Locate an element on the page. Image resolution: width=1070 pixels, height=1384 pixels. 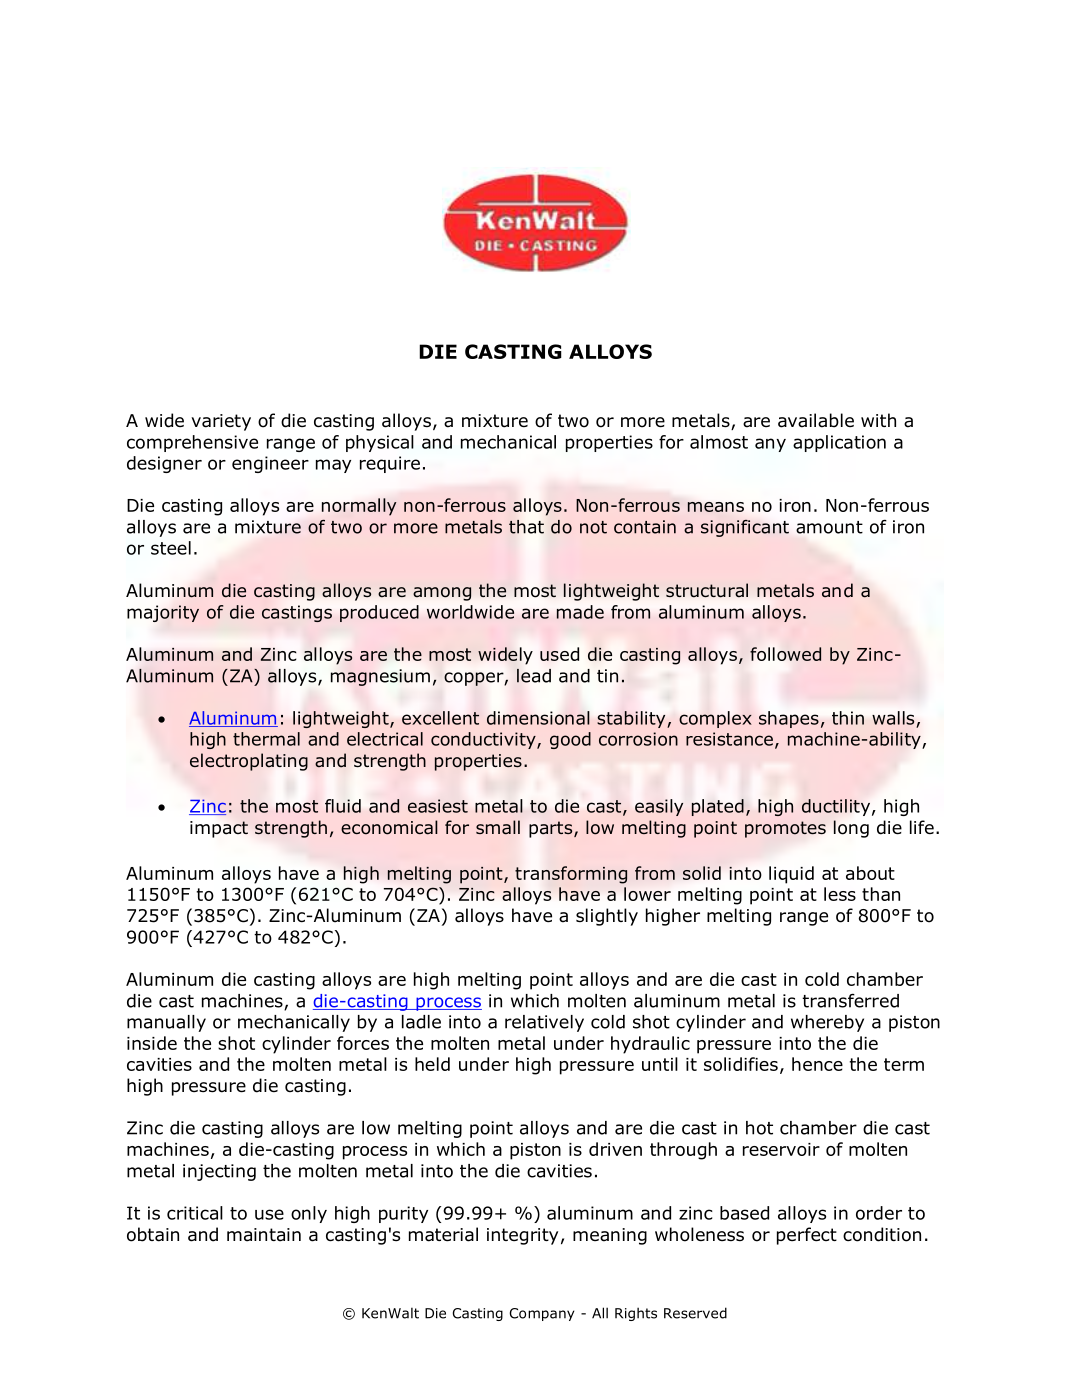
that is located at coordinates (526, 527).
